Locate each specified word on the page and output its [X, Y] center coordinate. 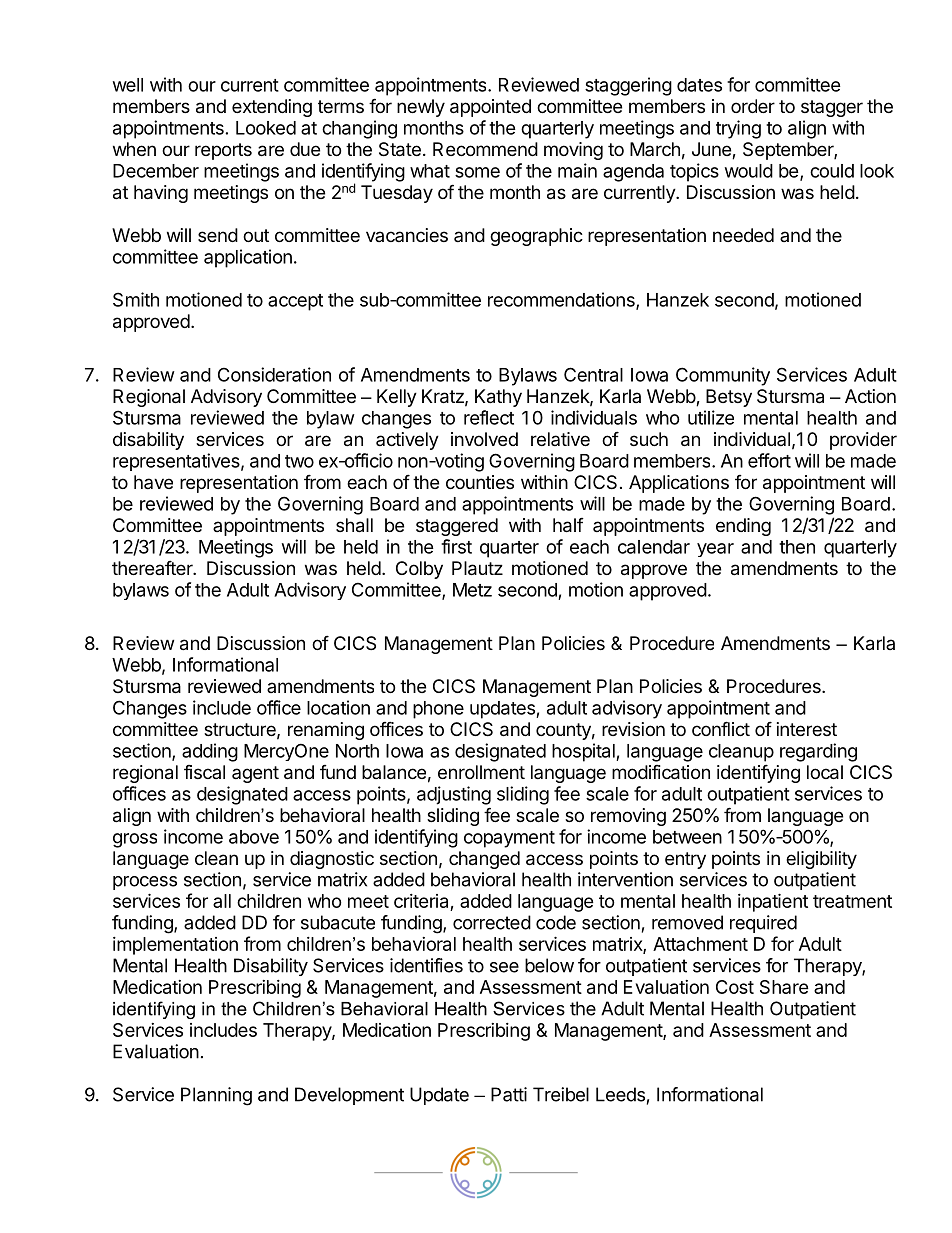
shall [354, 525]
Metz [472, 590]
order [753, 106]
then [797, 547]
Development [349, 1096]
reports [223, 151]
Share [784, 987]
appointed [490, 108]
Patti [509, 1094]
